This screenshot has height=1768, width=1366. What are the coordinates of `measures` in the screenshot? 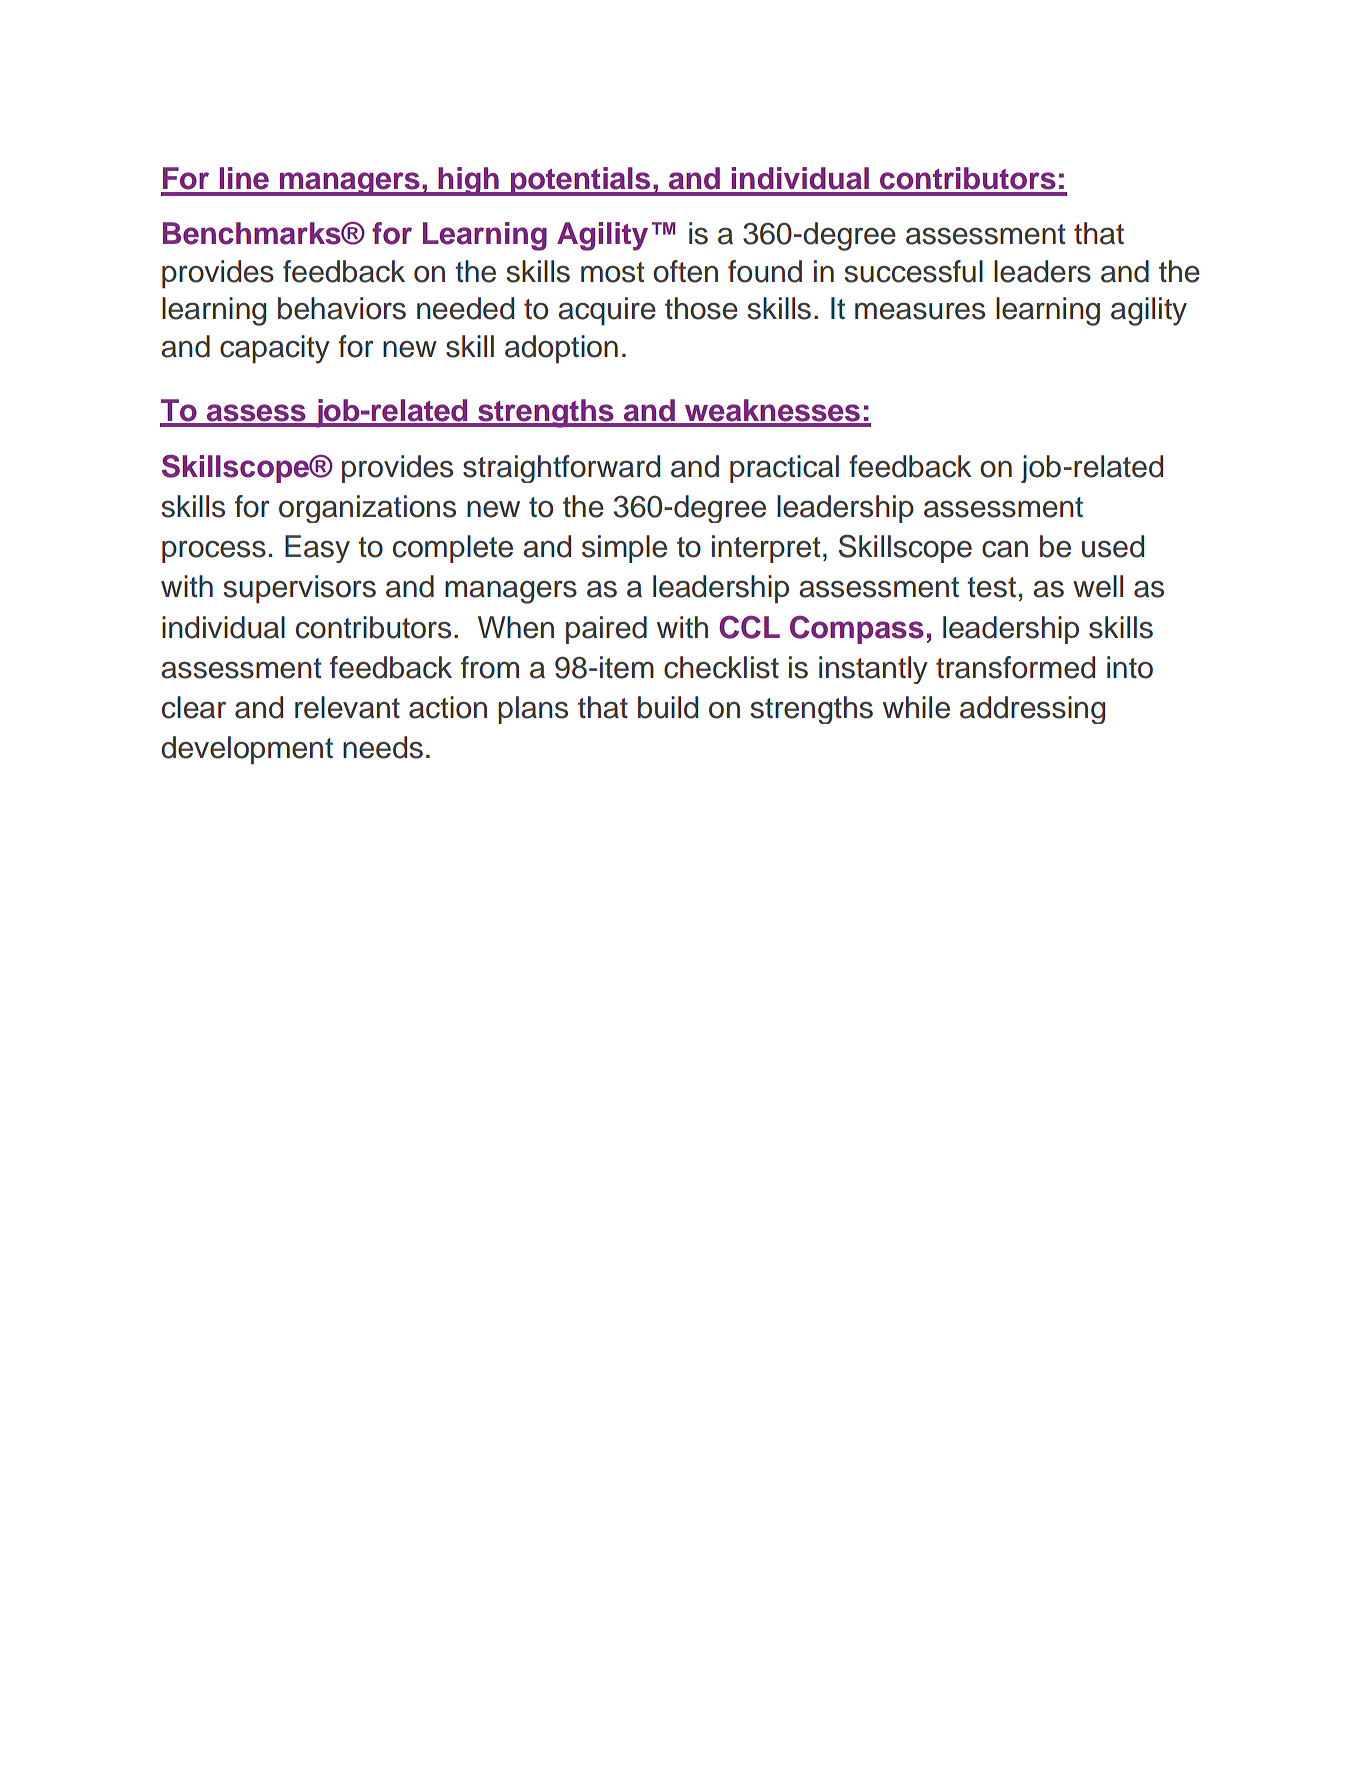 It's located at (920, 311).
